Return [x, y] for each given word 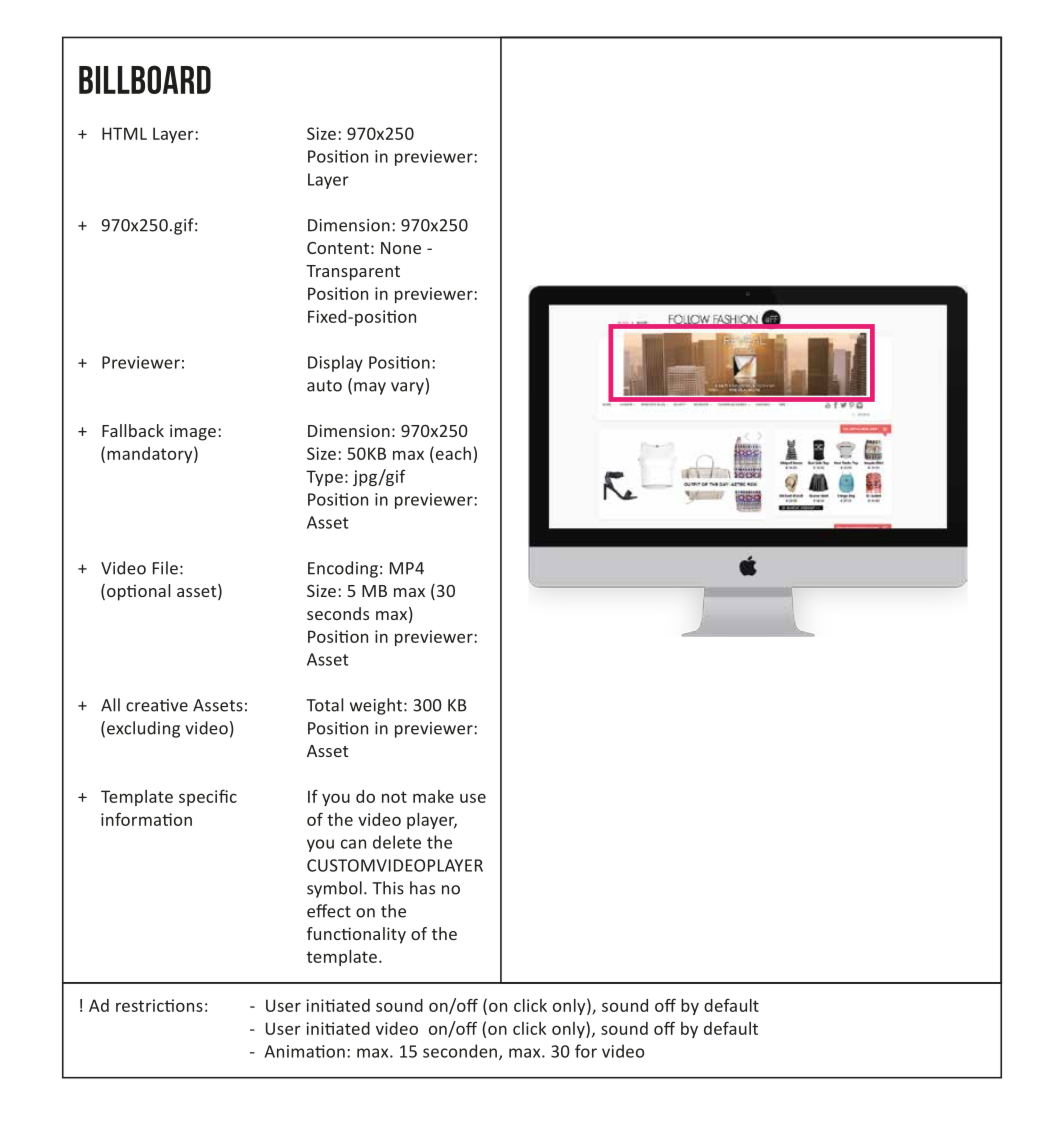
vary [407, 388]
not [394, 797]
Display [335, 363]
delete [397, 842]
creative [157, 705]
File [165, 568]
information [146, 819]
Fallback [133, 430]
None [401, 248]
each [452, 453]
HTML [124, 133]
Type [324, 478]
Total [324, 705]
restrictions [159, 1005]
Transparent [353, 273]
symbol [334, 889]
